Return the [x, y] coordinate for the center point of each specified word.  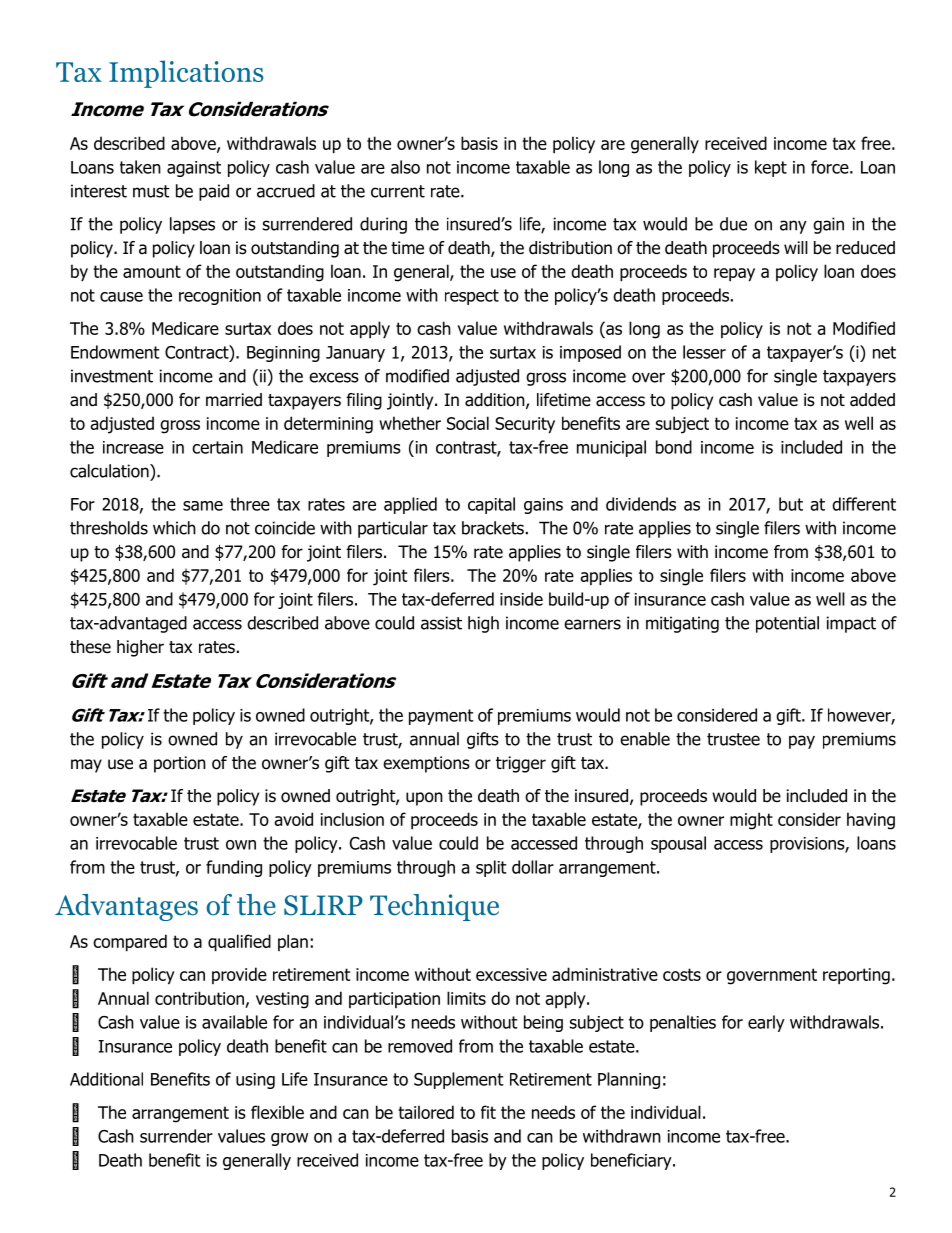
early [766, 1023]
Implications [186, 74]
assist [441, 623]
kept [771, 168]
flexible [277, 1112]
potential [787, 624]
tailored [426, 1112]
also [405, 167]
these [90, 647]
